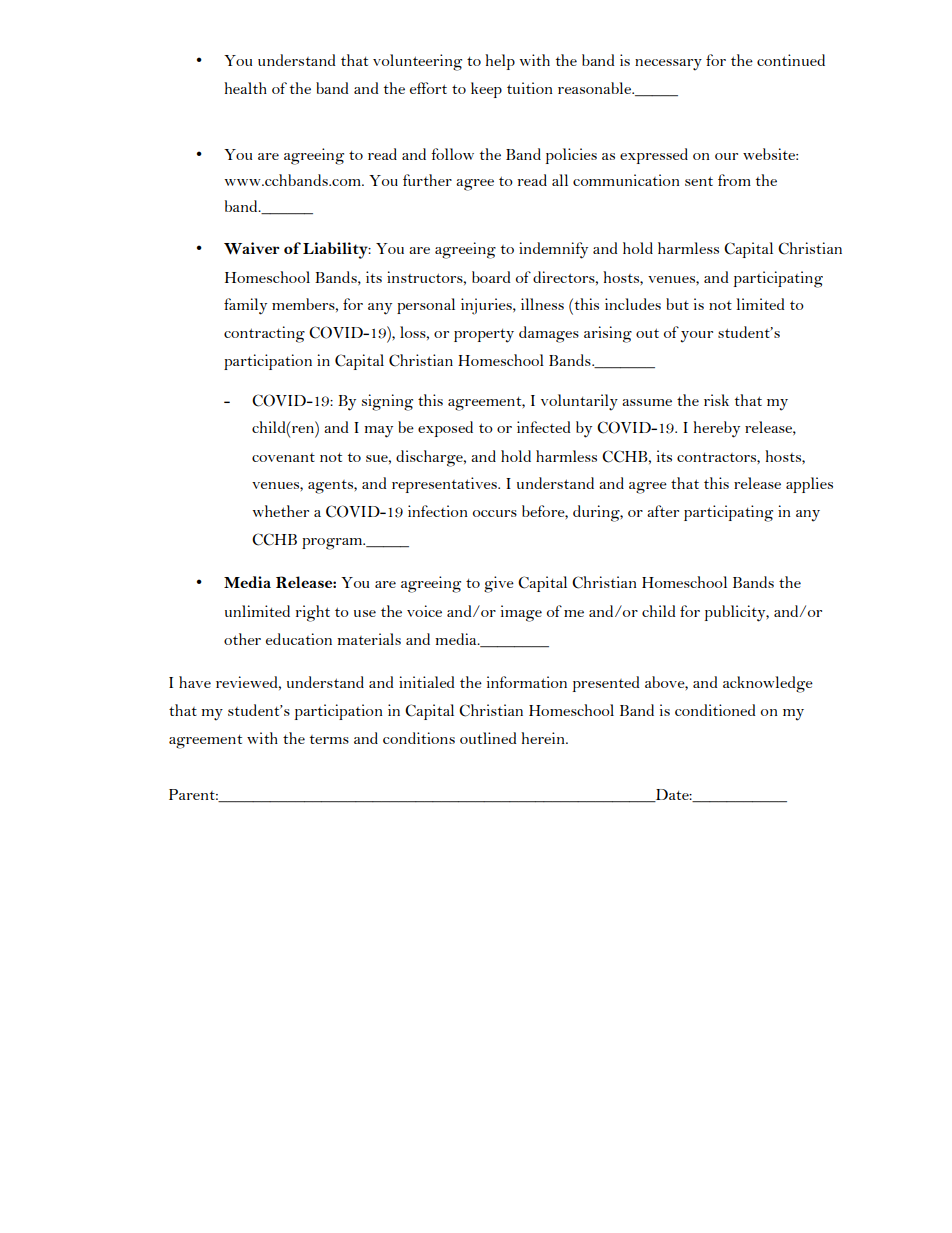  I want to click on health, so click(245, 88).
